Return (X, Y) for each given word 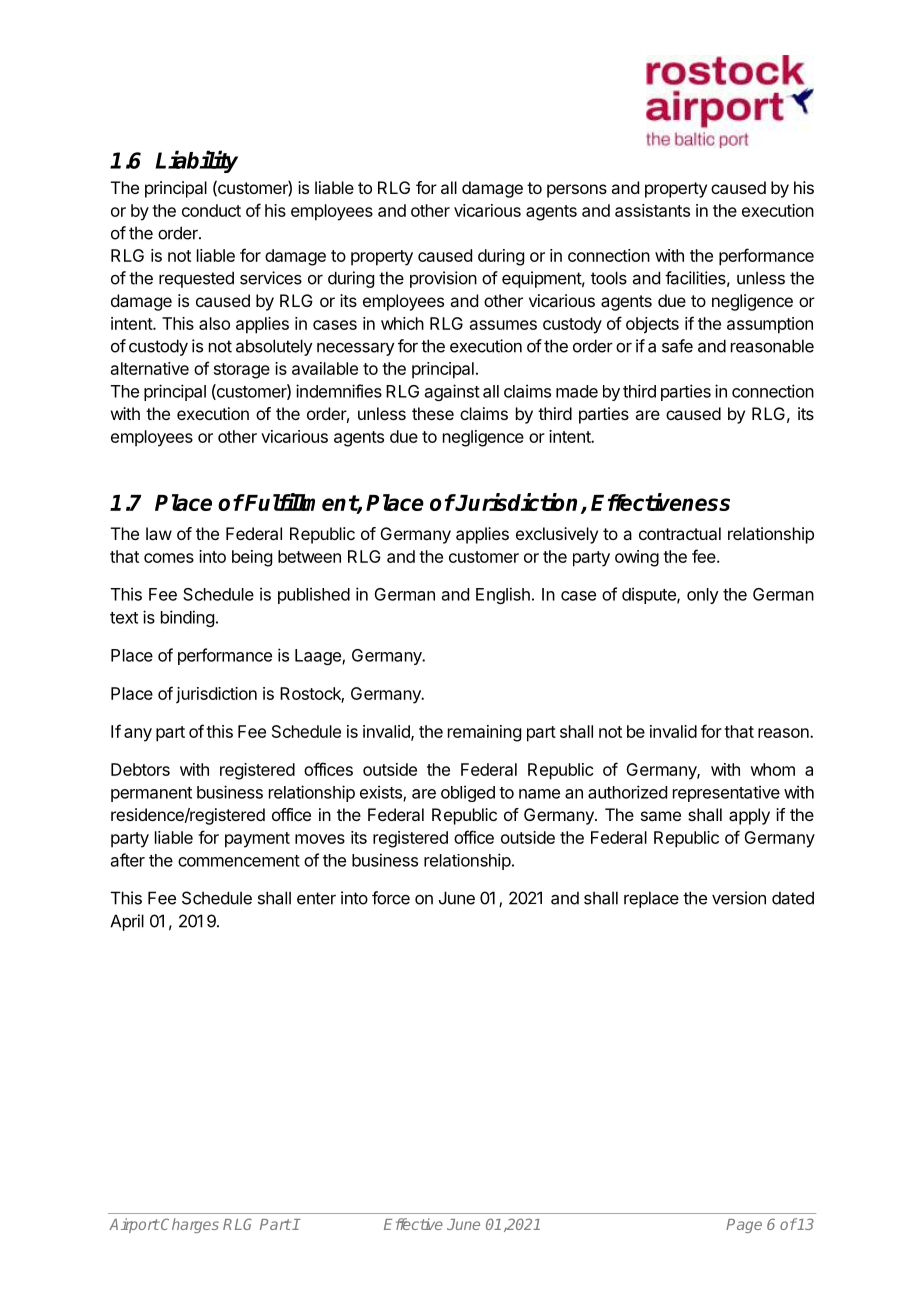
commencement (239, 861)
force (391, 898)
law (159, 533)
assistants (652, 210)
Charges (189, 1225)
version (739, 898)
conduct (211, 210)
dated (793, 898)
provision (443, 279)
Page (744, 1226)
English (503, 595)
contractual (680, 533)
